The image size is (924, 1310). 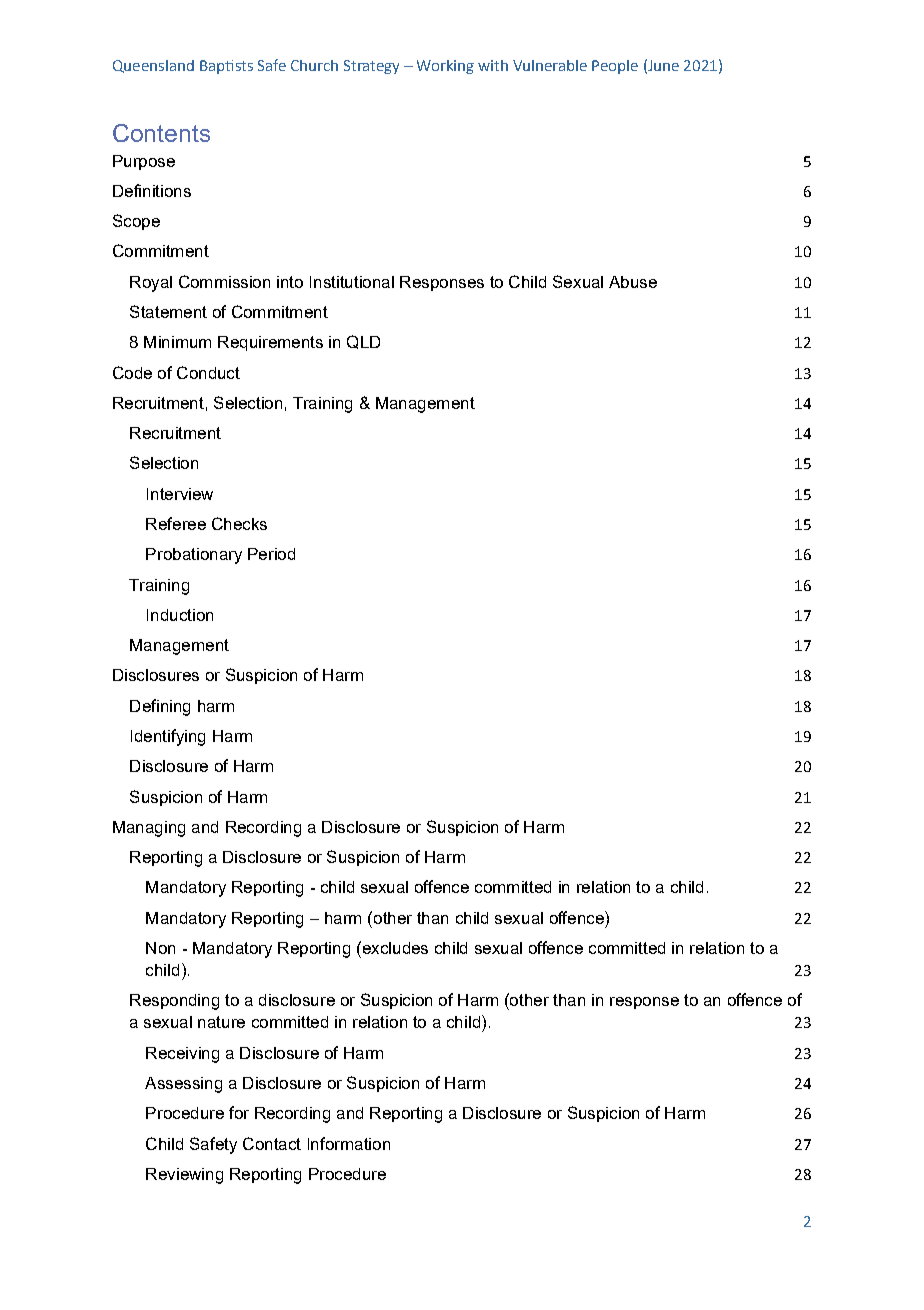 What do you see at coordinates (394, 947) in the screenshot?
I see `excludes` at bounding box center [394, 947].
